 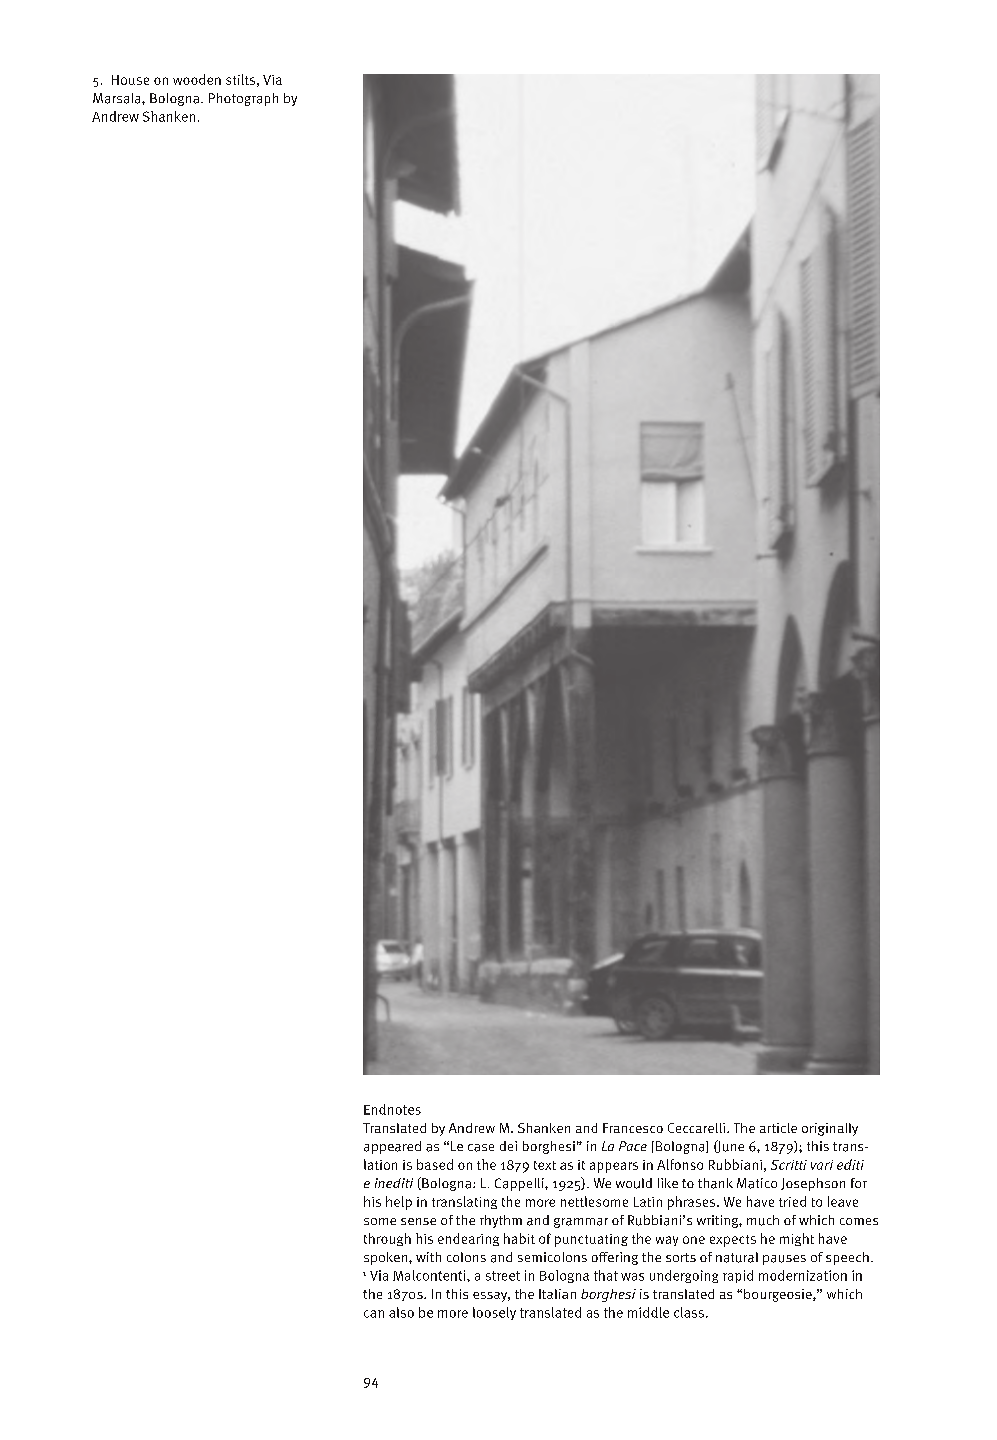 I want to click on dei, so click(x=508, y=1146).
